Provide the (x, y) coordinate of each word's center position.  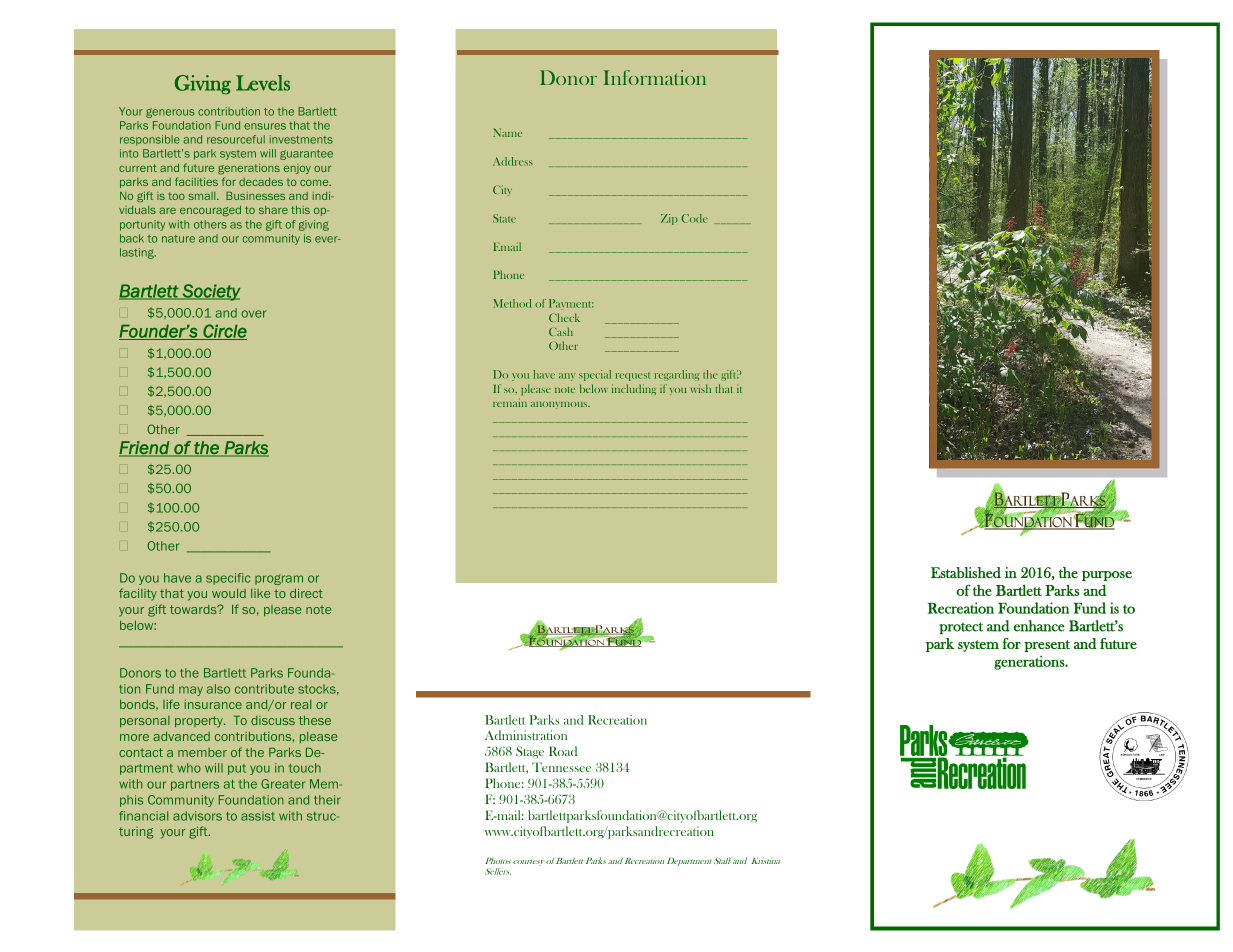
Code (694, 218)
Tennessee (561, 767)
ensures (265, 126)
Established (966, 573)
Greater (283, 784)
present (1047, 646)
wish (700, 388)
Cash (561, 331)
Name (507, 132)
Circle (224, 332)
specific (228, 579)
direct (306, 593)
